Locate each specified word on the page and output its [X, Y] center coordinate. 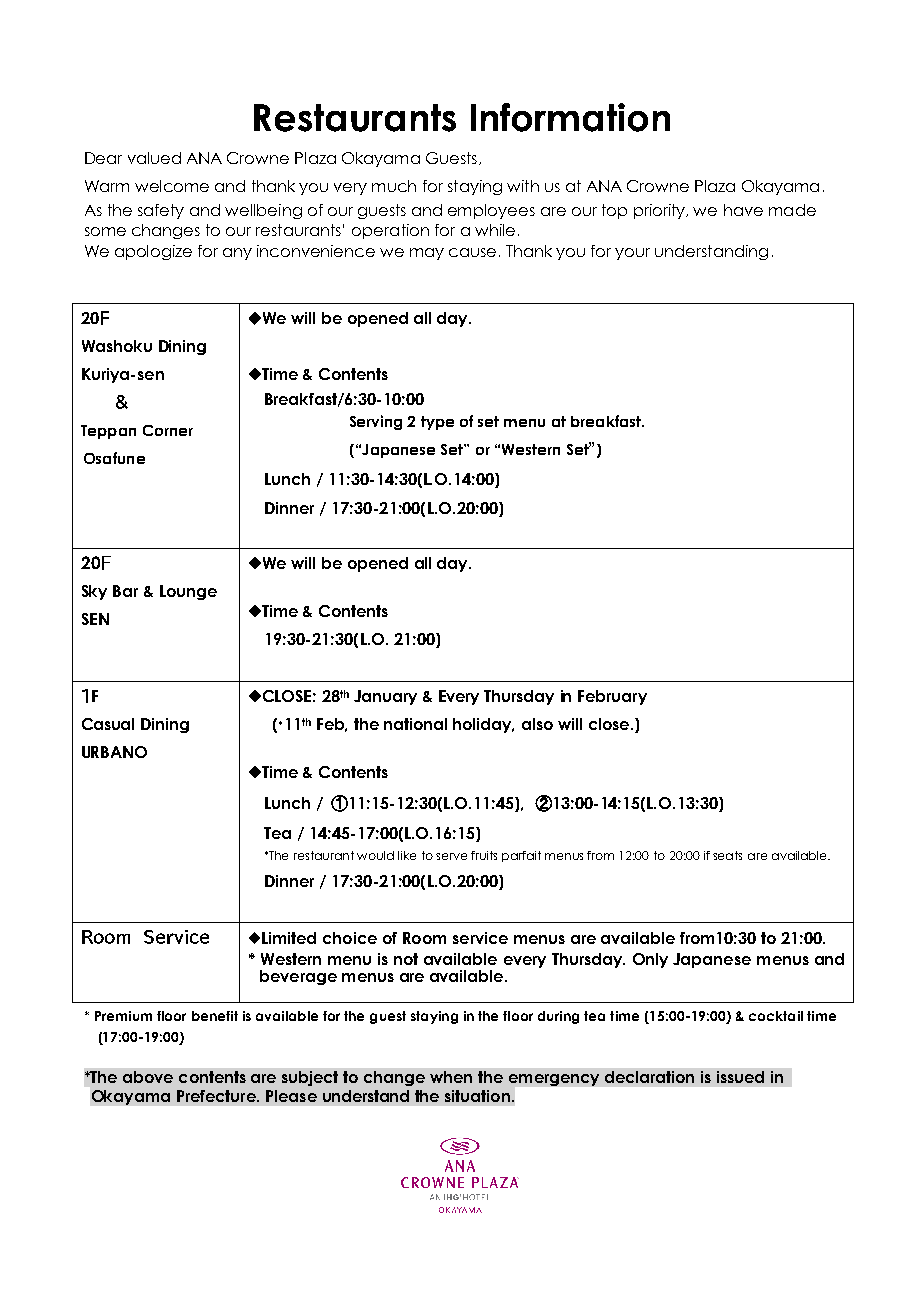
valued [154, 158]
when [451, 1077]
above [148, 1077]
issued [740, 1077]
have [743, 210]
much [394, 186]
